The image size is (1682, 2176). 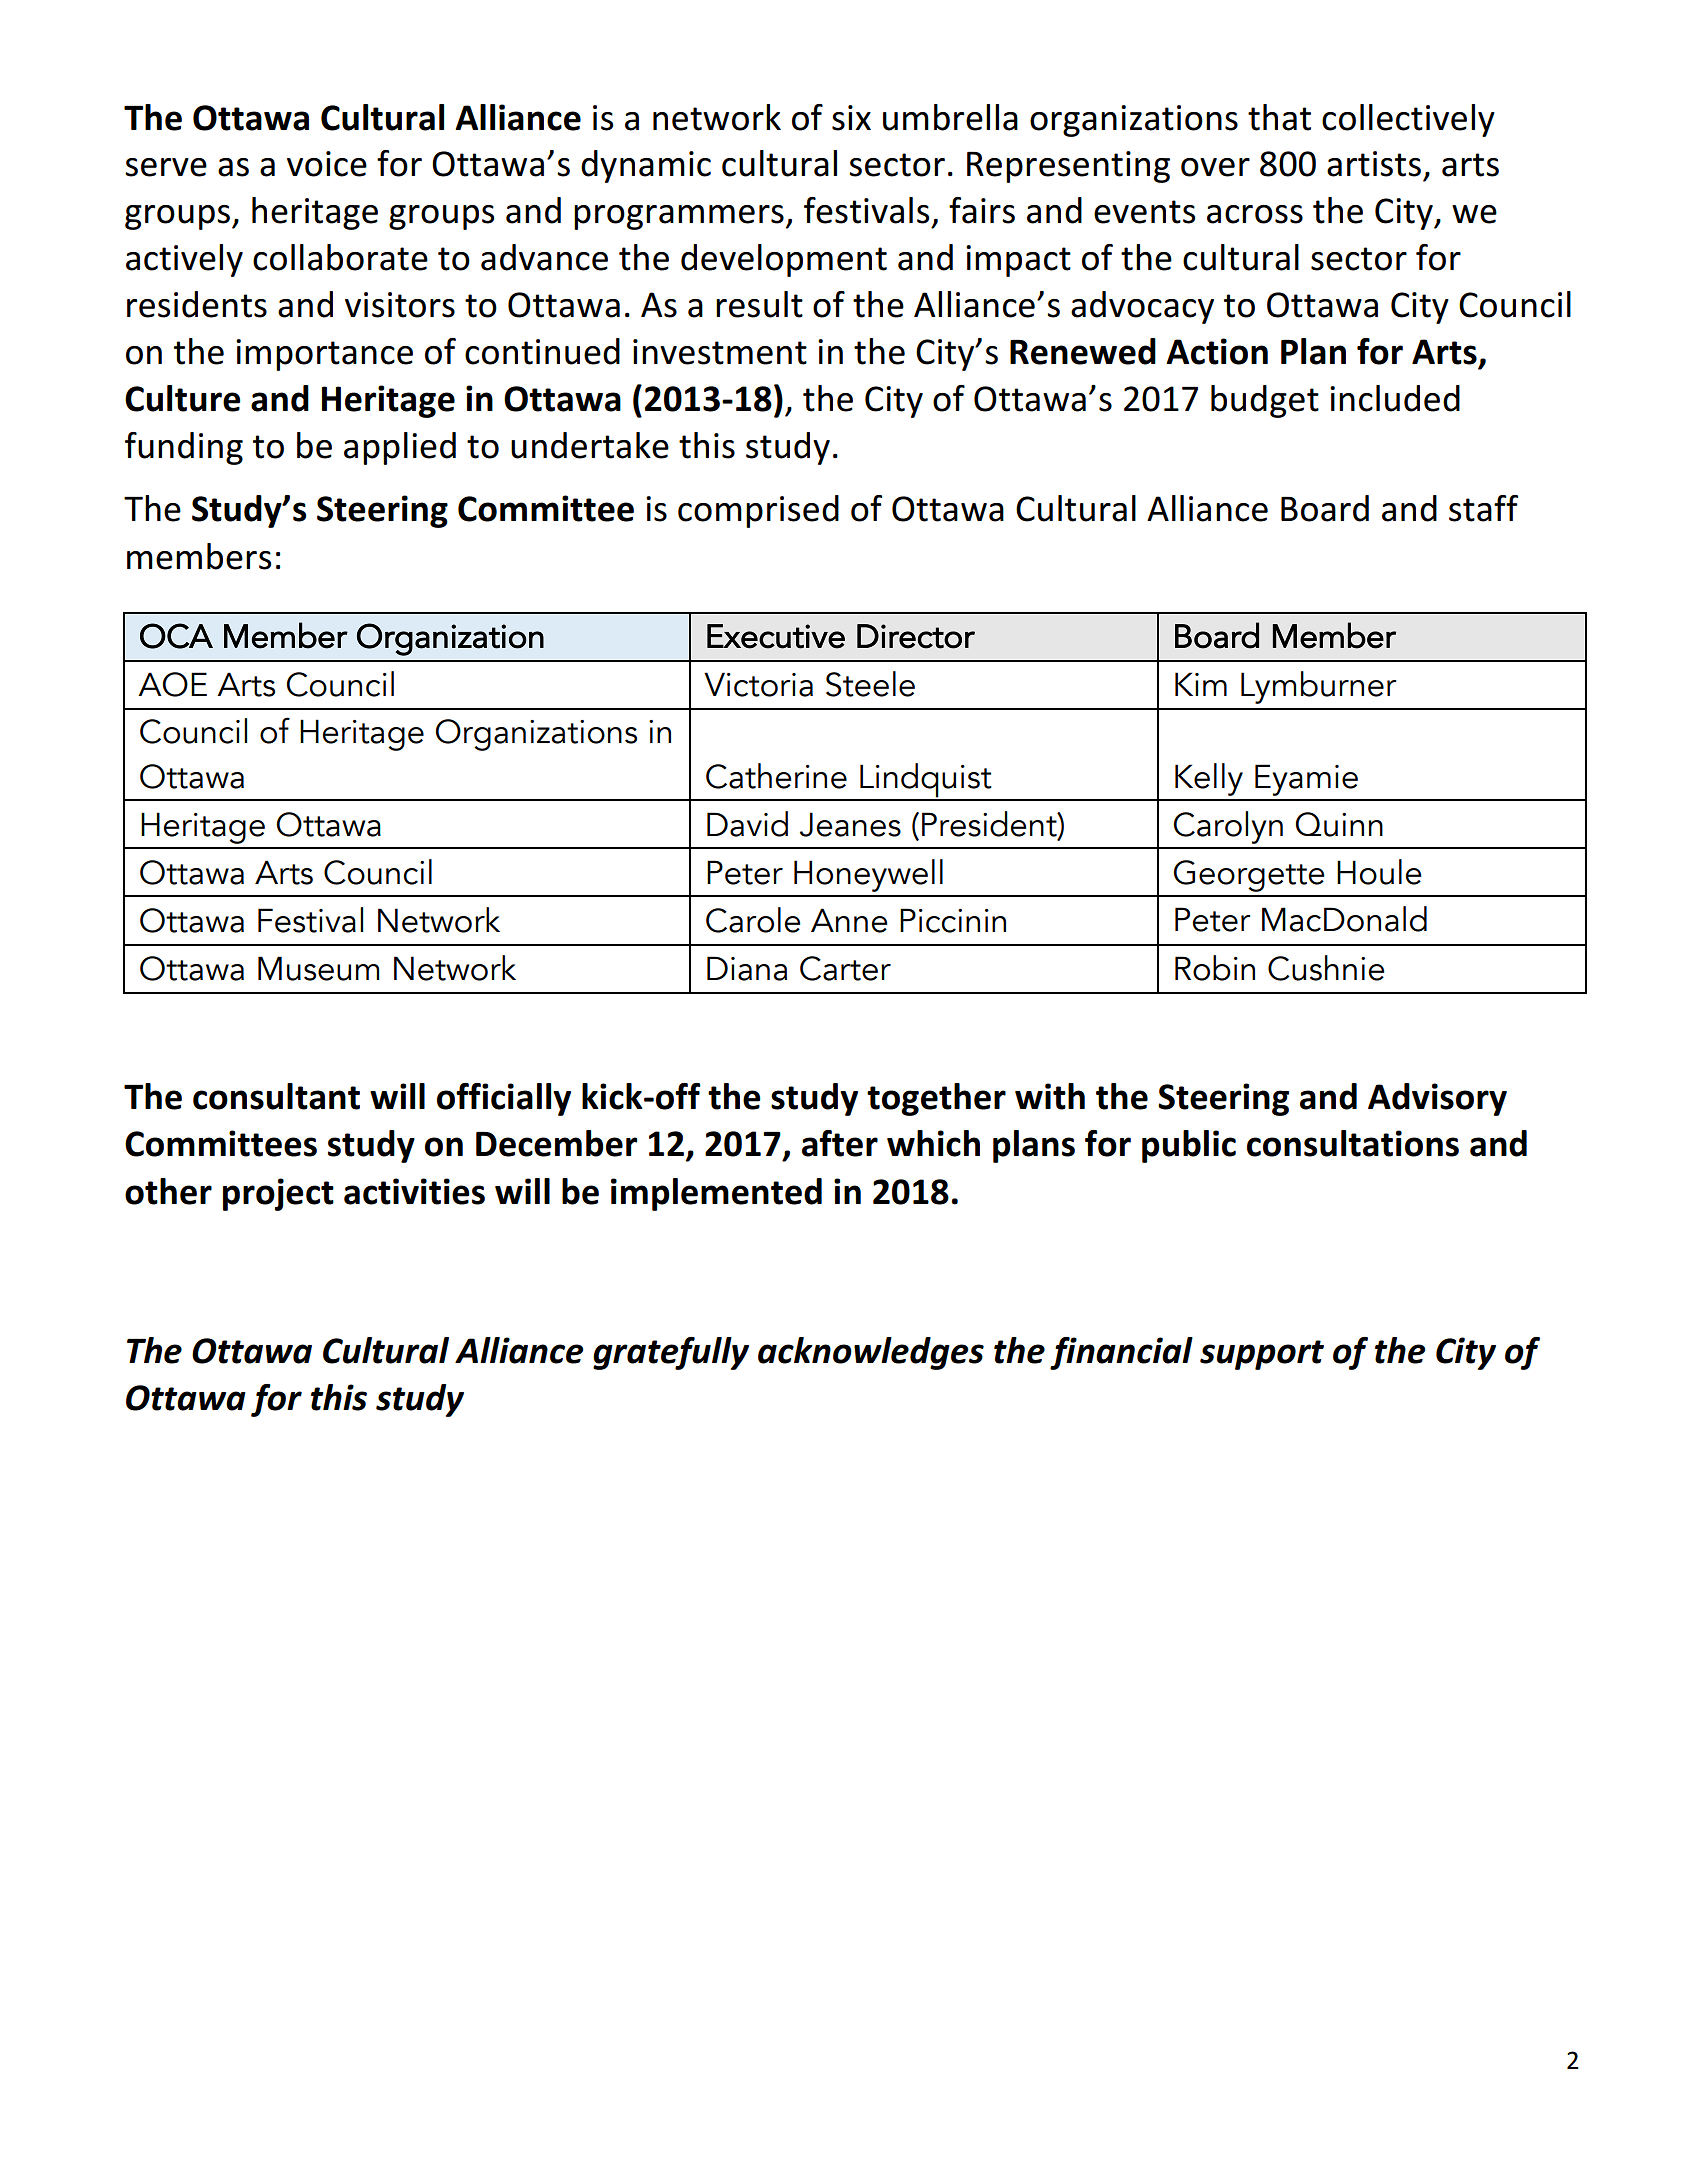 I want to click on acknowledges, so click(x=871, y=1353).
